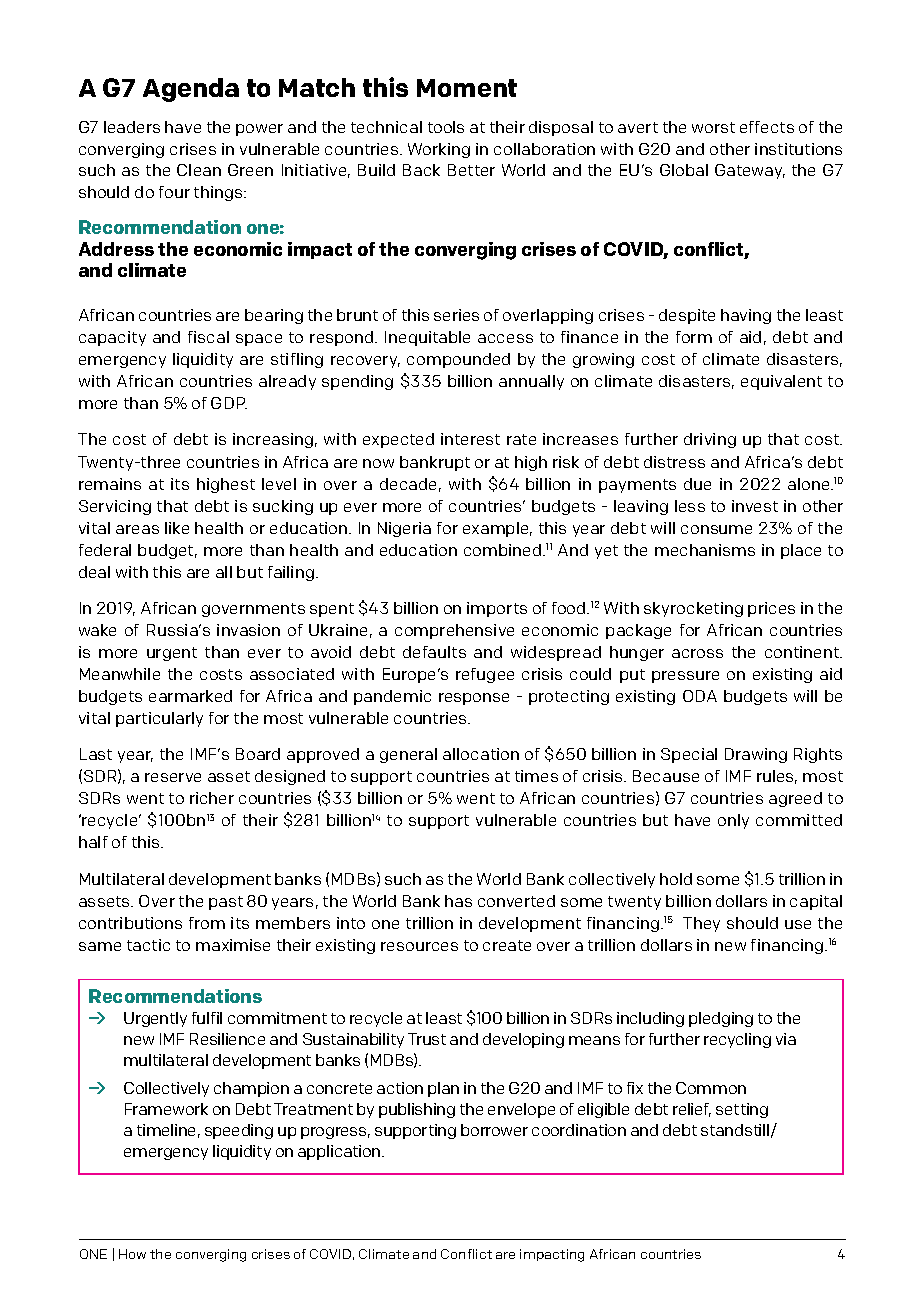 The image size is (924, 1308). Describe the element at coordinates (494, 1130) in the screenshot. I see `borrower` at that location.
